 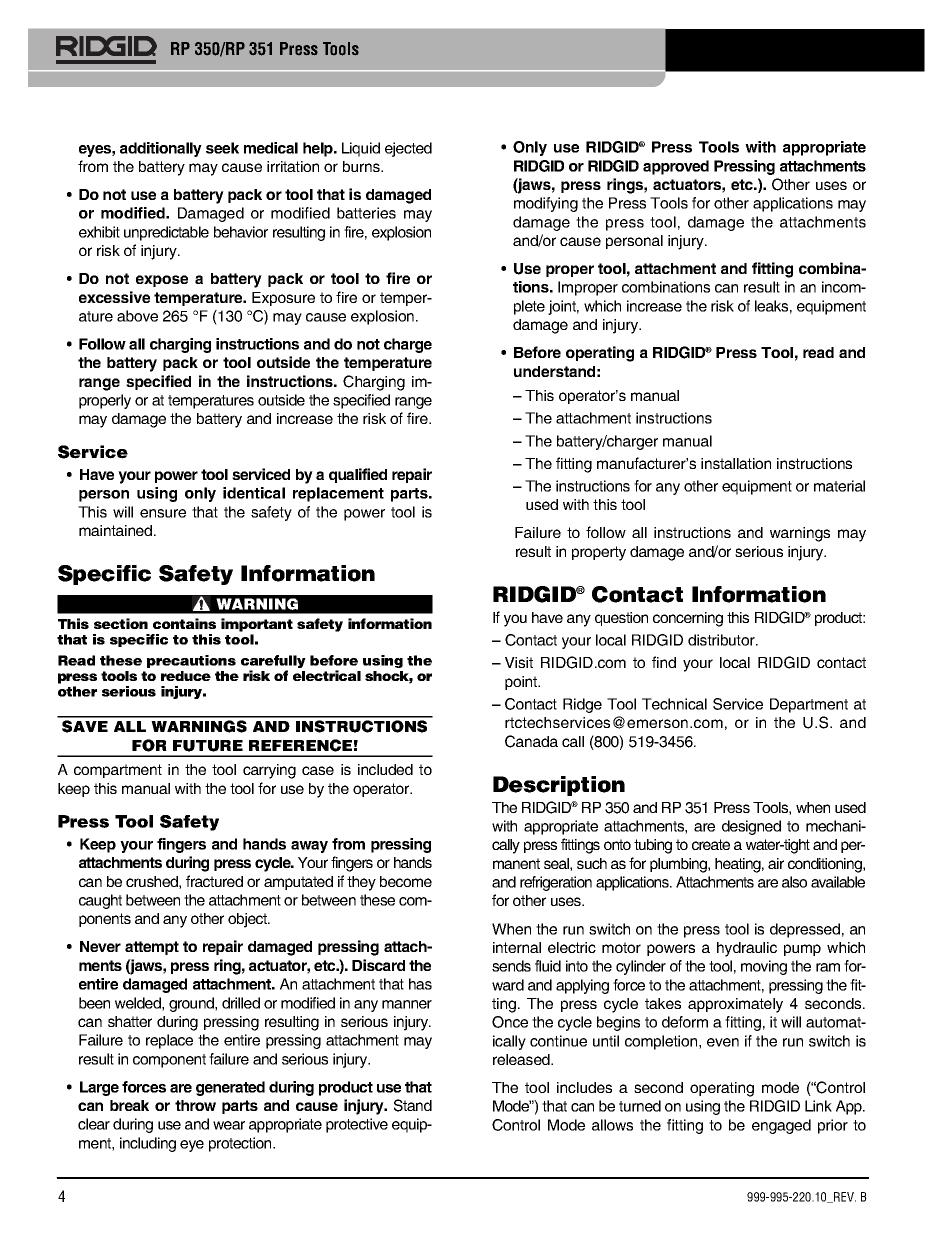 I want to click on distributor, so click(x=722, y=640).
